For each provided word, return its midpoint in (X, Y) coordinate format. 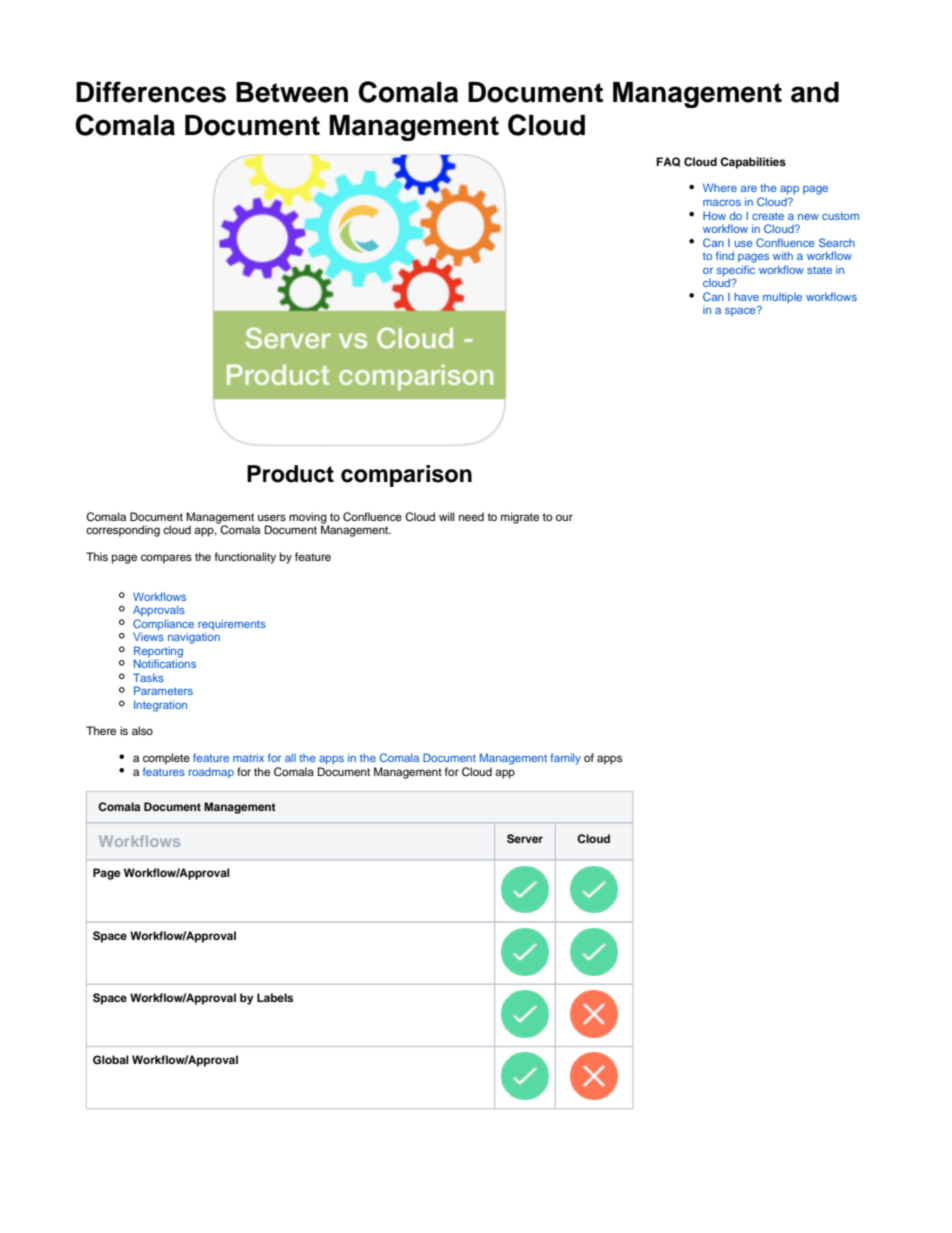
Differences (151, 92)
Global (111, 1060)
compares (166, 559)
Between (292, 92)
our (564, 517)
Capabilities (753, 163)
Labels (275, 997)
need (471, 516)
